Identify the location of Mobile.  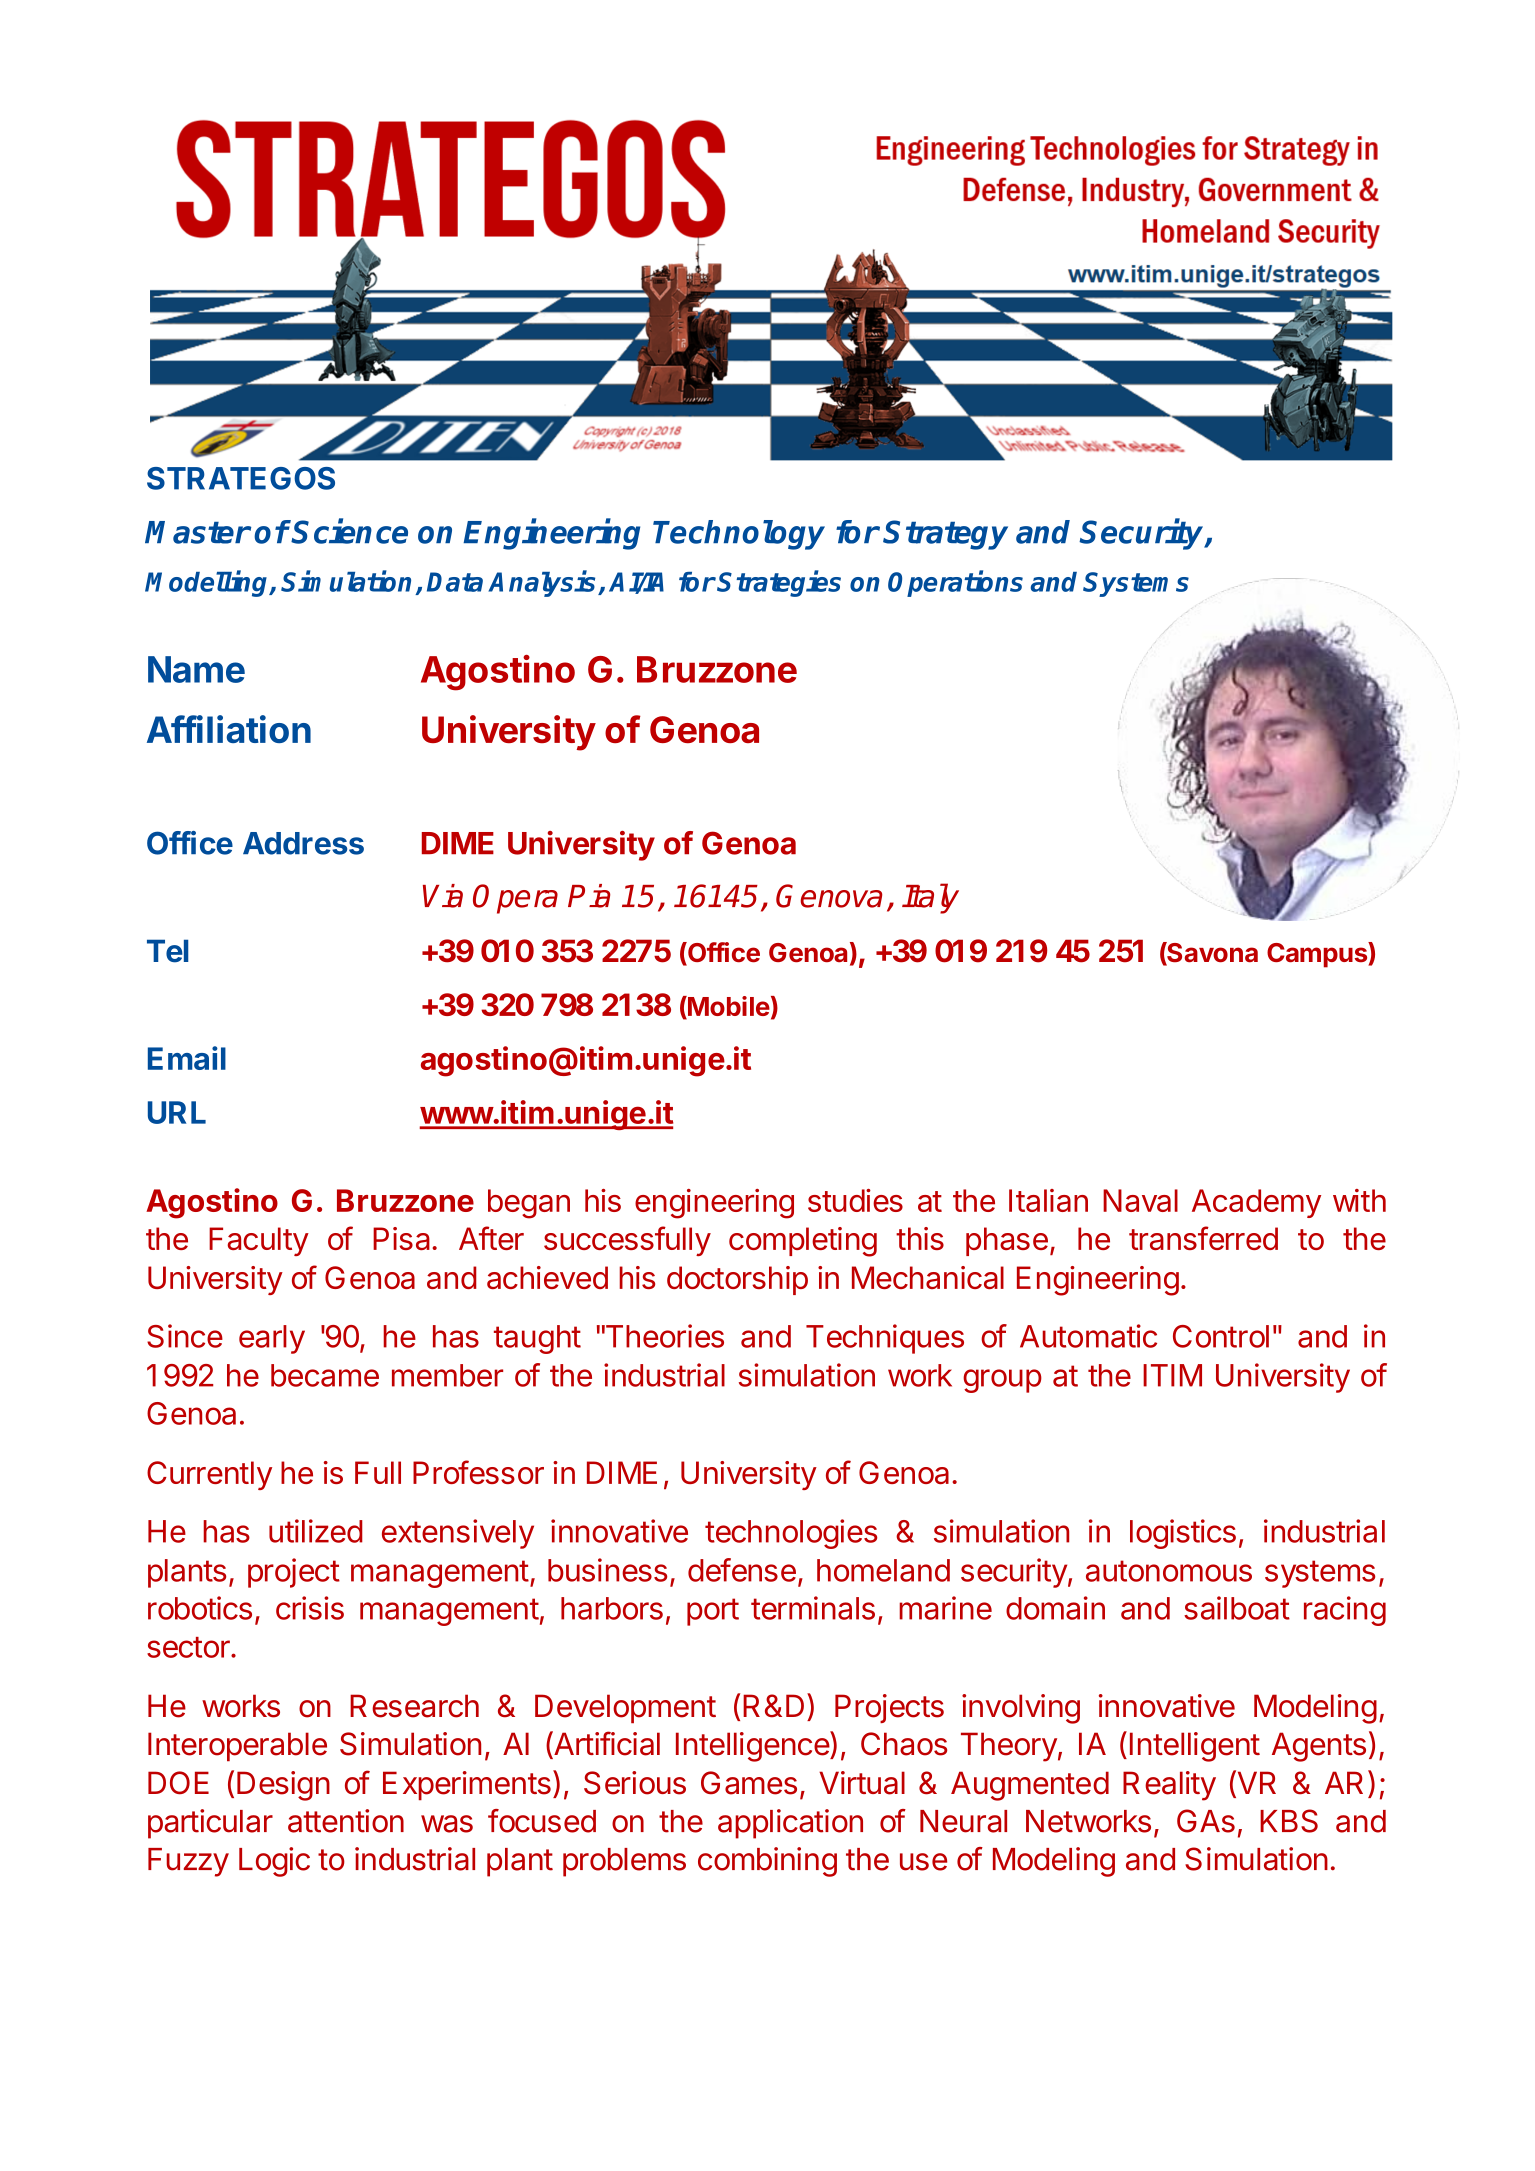
(728, 1007).
